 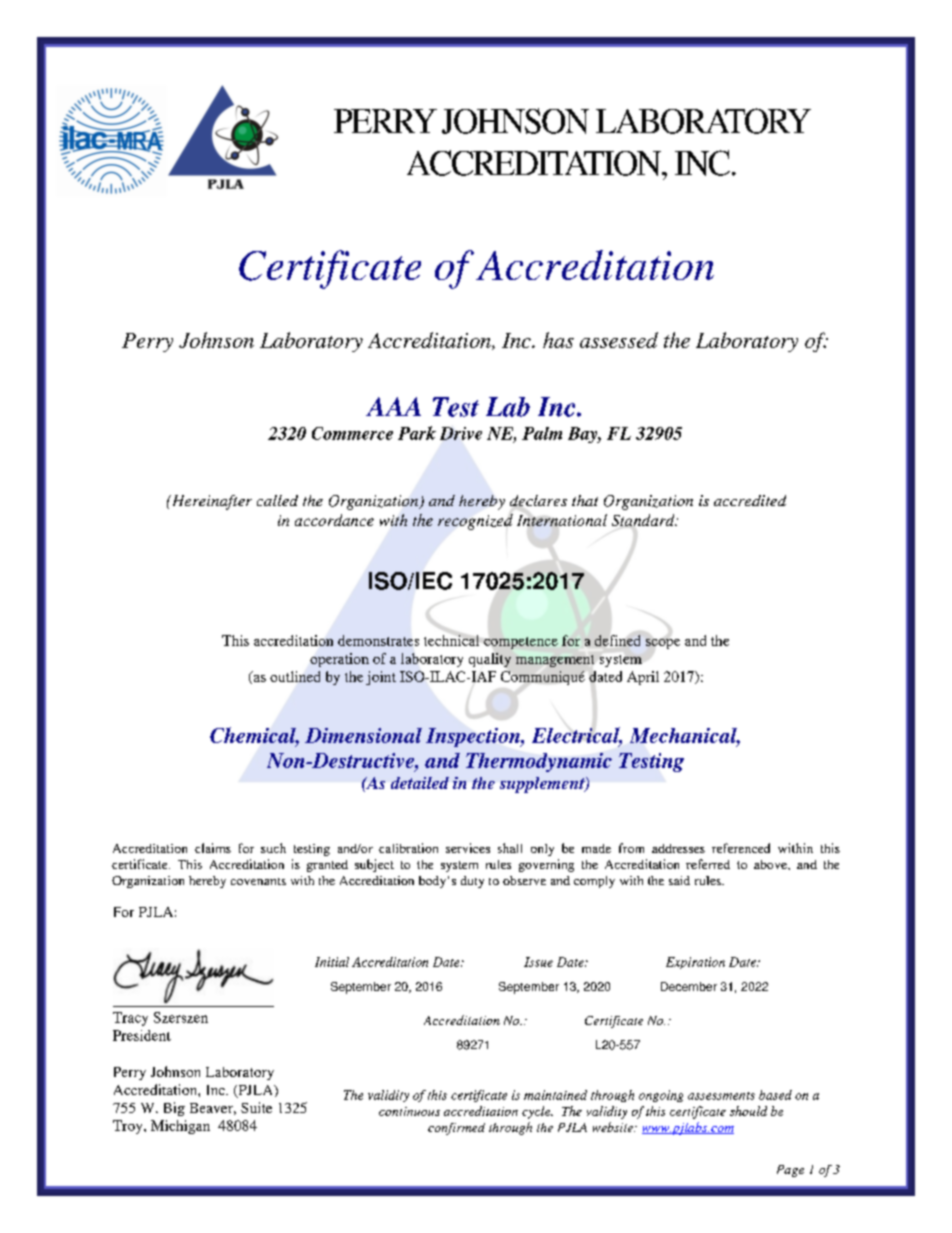 What do you see at coordinates (213, 848) in the document?
I see `claims` at bounding box center [213, 848].
